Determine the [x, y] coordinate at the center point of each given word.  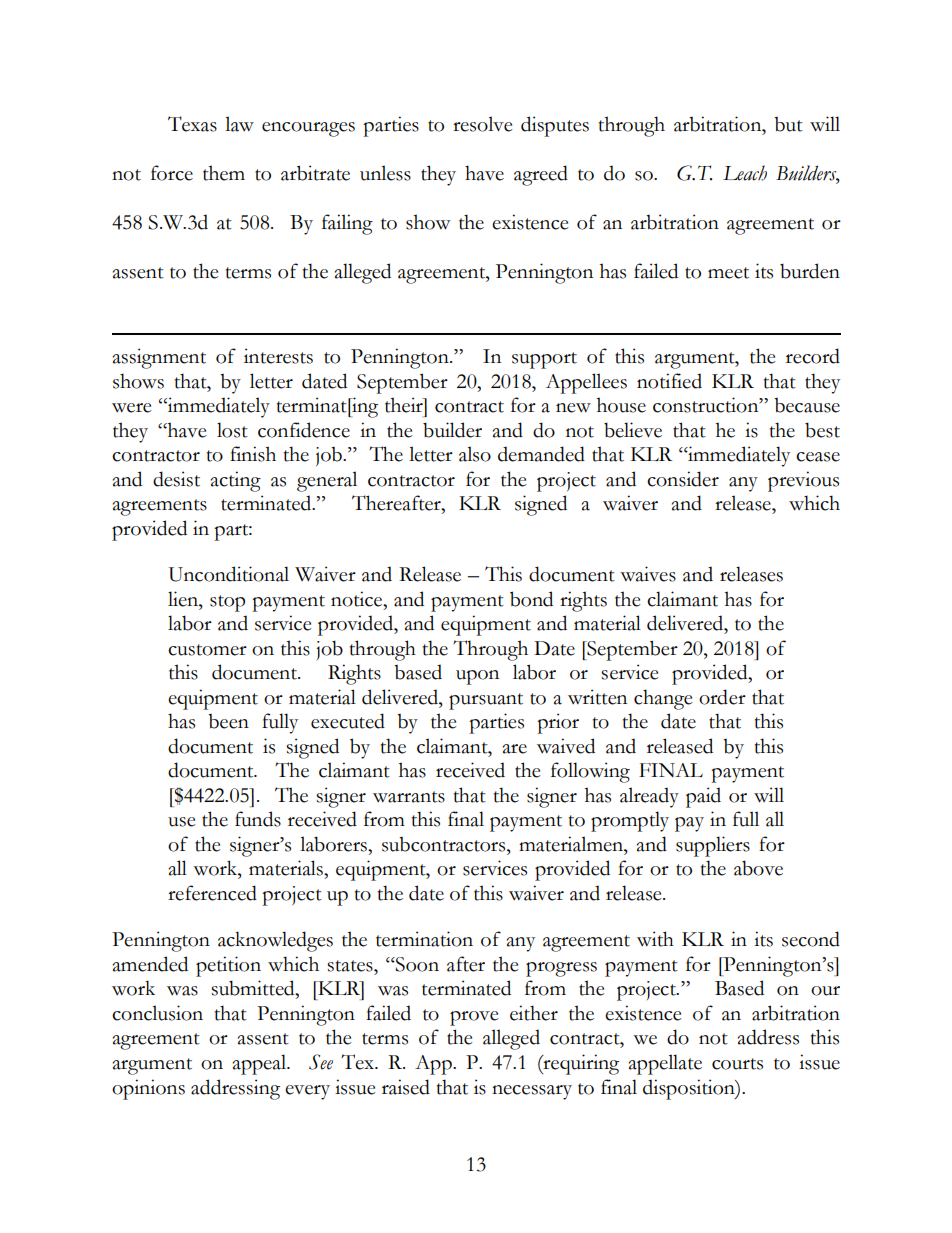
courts [737, 1064]
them [224, 173]
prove [474, 1018]
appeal [261, 1064]
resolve [483, 124]
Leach [745, 173]
